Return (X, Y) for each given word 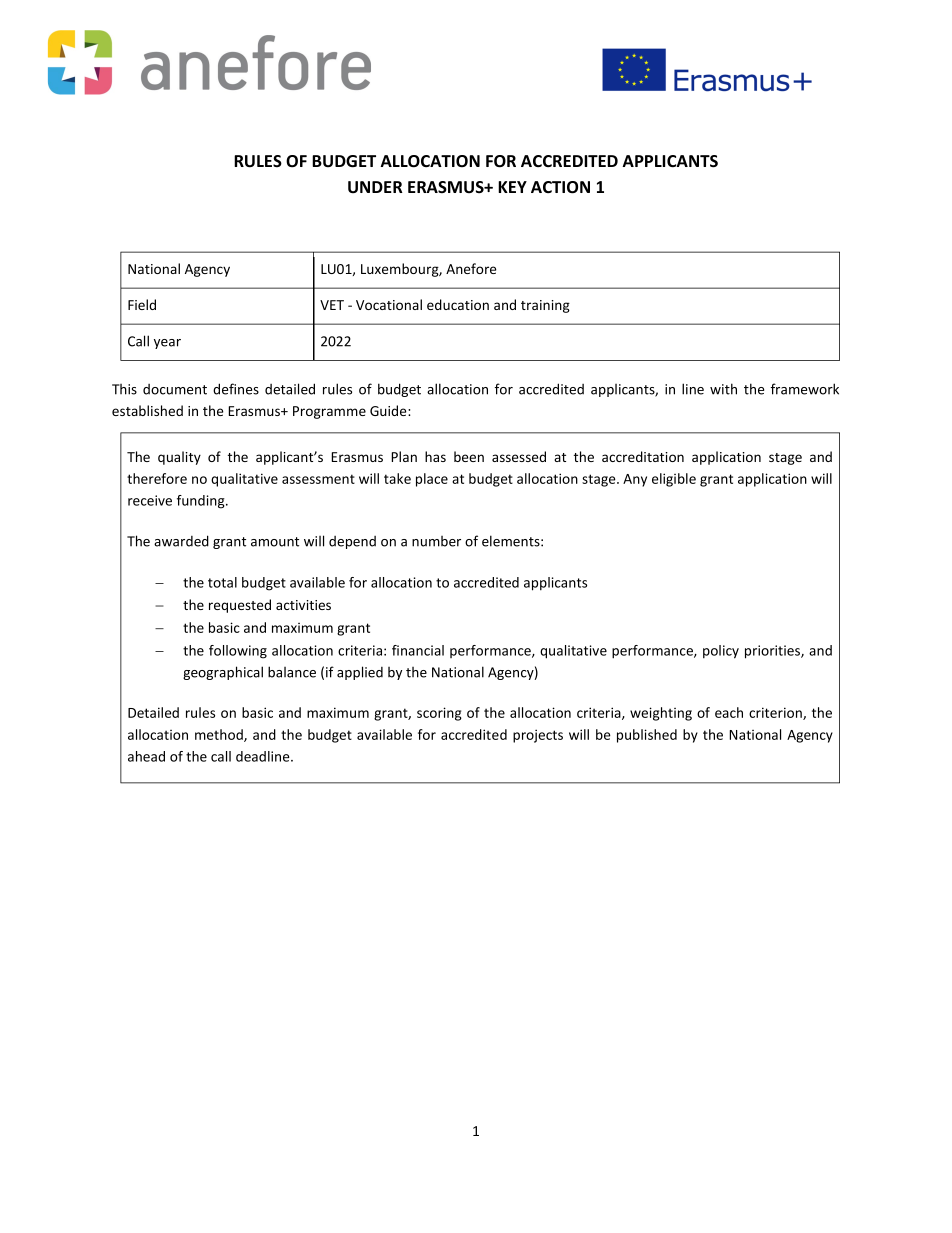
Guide (389, 410)
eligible (674, 480)
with (723, 389)
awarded (181, 541)
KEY (512, 187)
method (220, 735)
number (436, 541)
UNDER (375, 187)
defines (236, 389)
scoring (439, 714)
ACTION (560, 187)
